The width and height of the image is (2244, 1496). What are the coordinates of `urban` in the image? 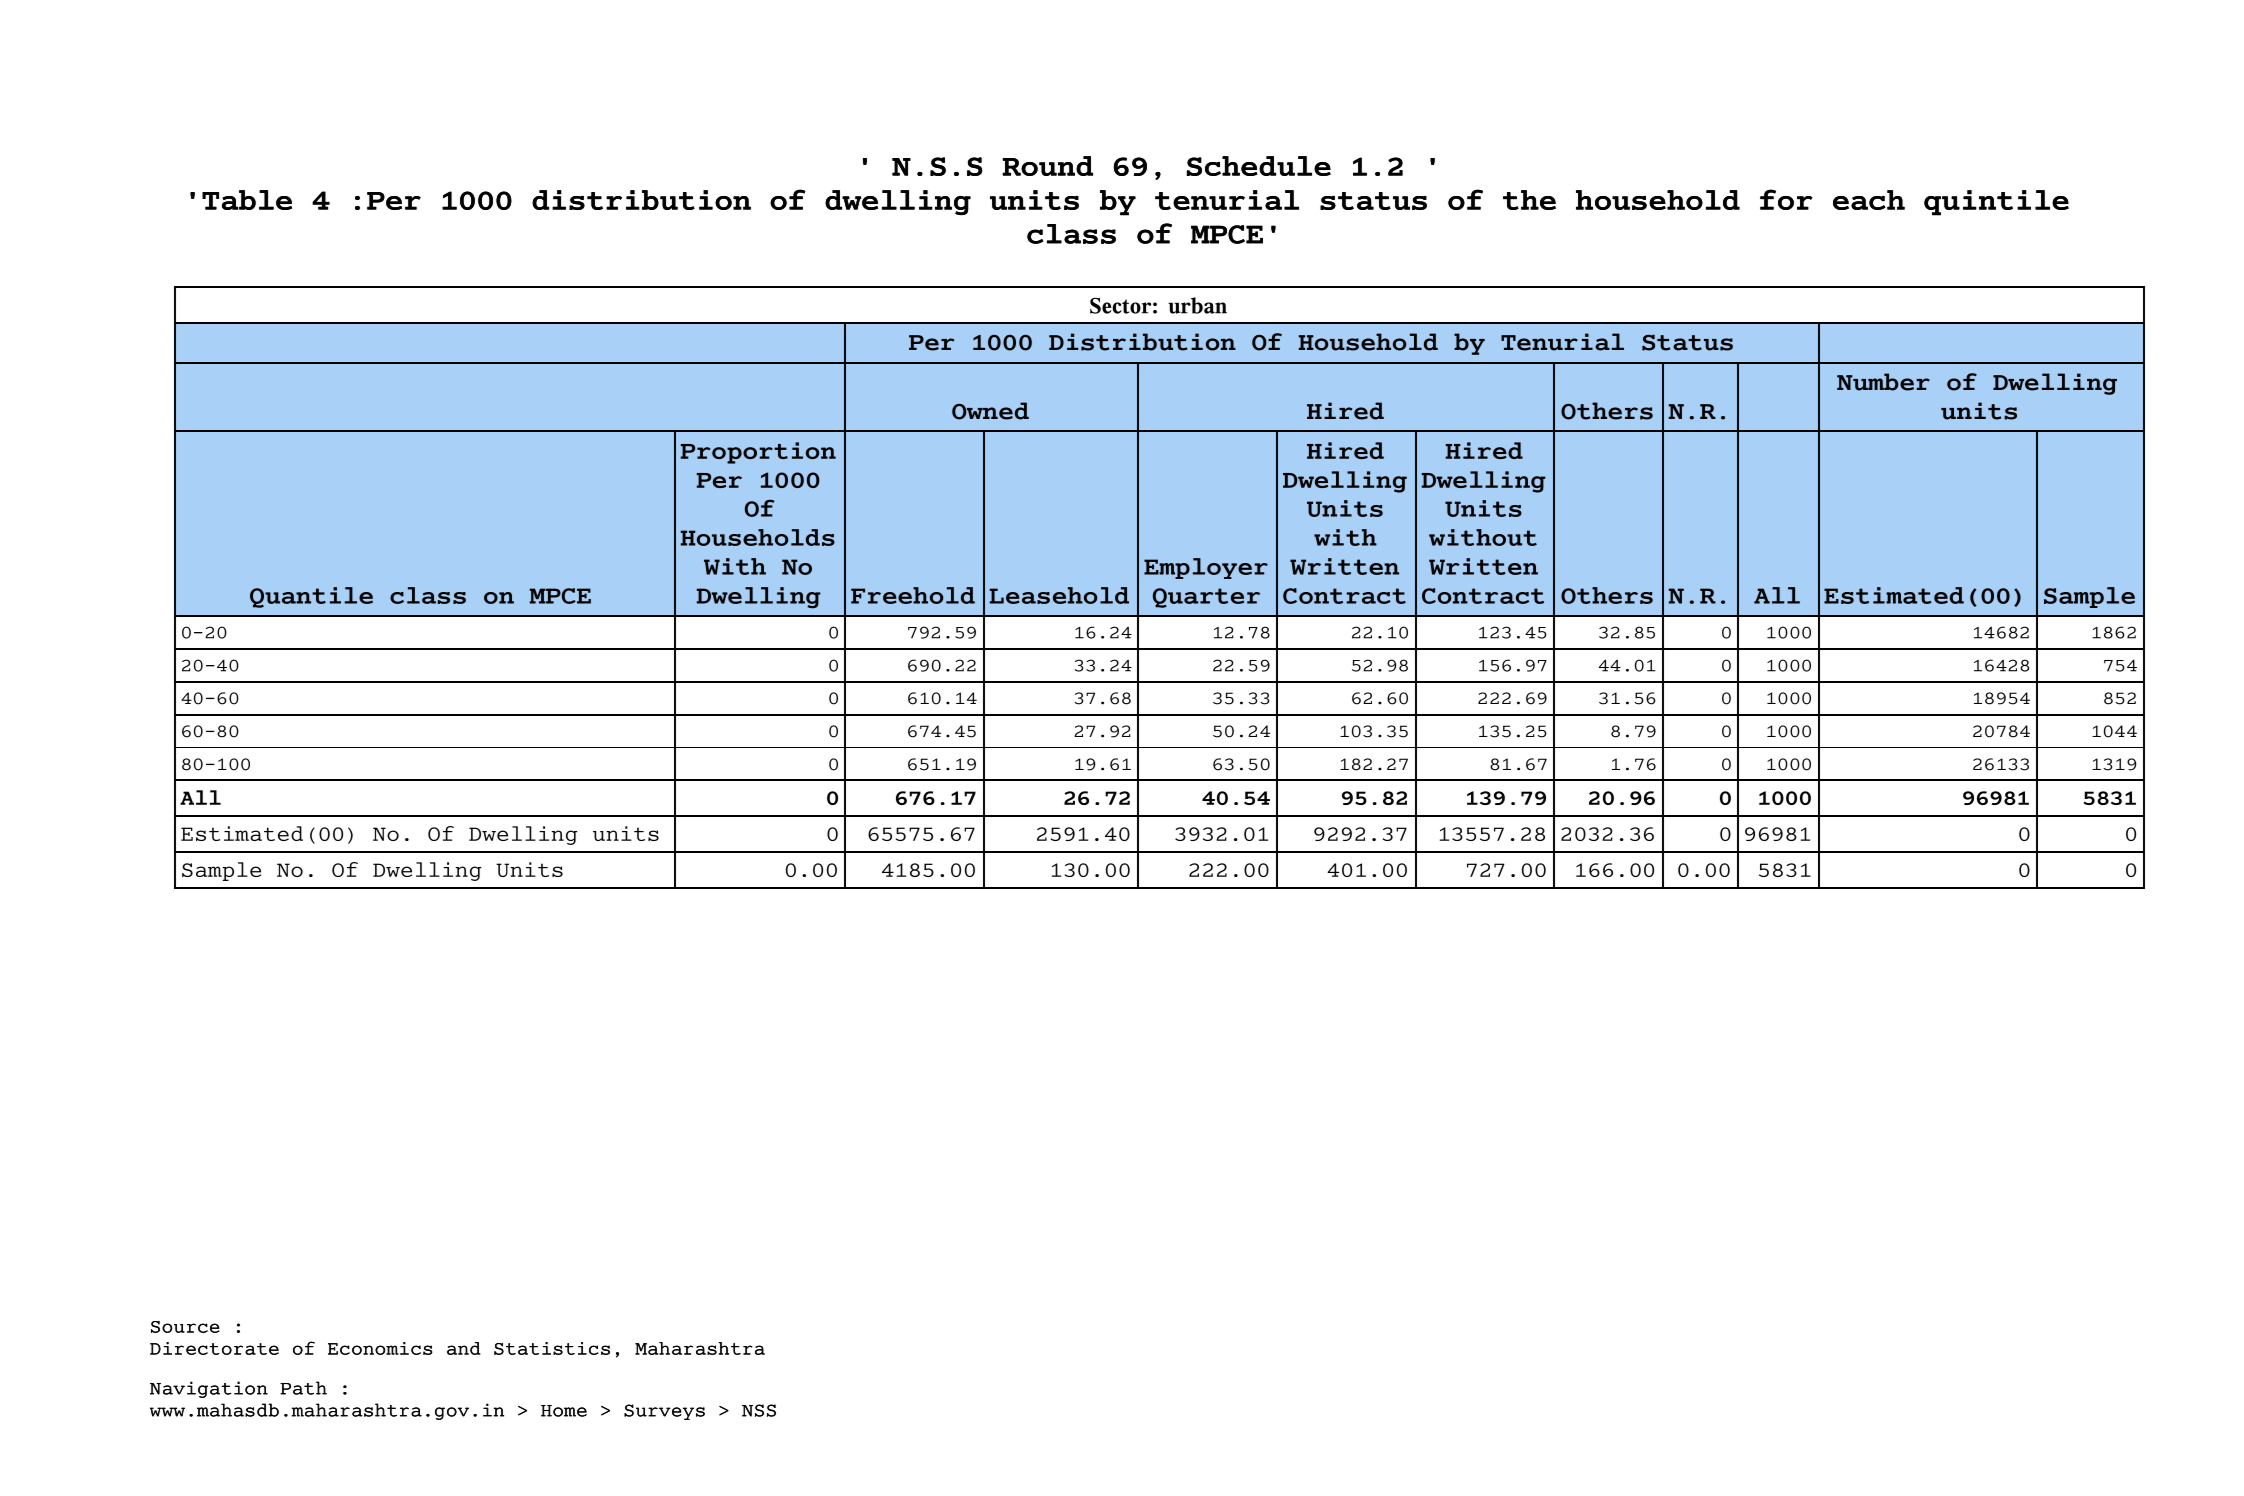 It's located at (1197, 305).
